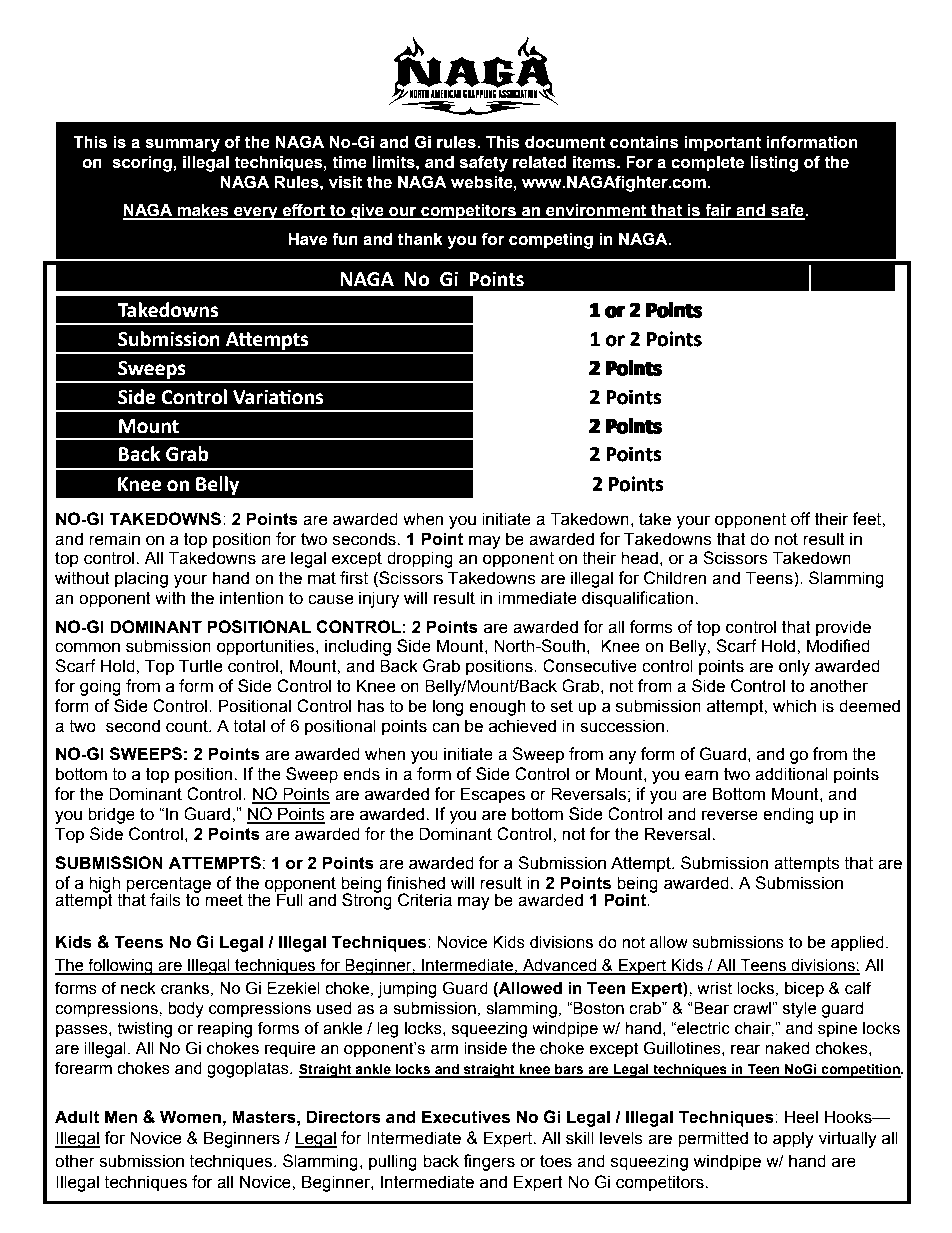 This document has width=952, height=1233. I want to click on Escapes, so click(493, 795).
